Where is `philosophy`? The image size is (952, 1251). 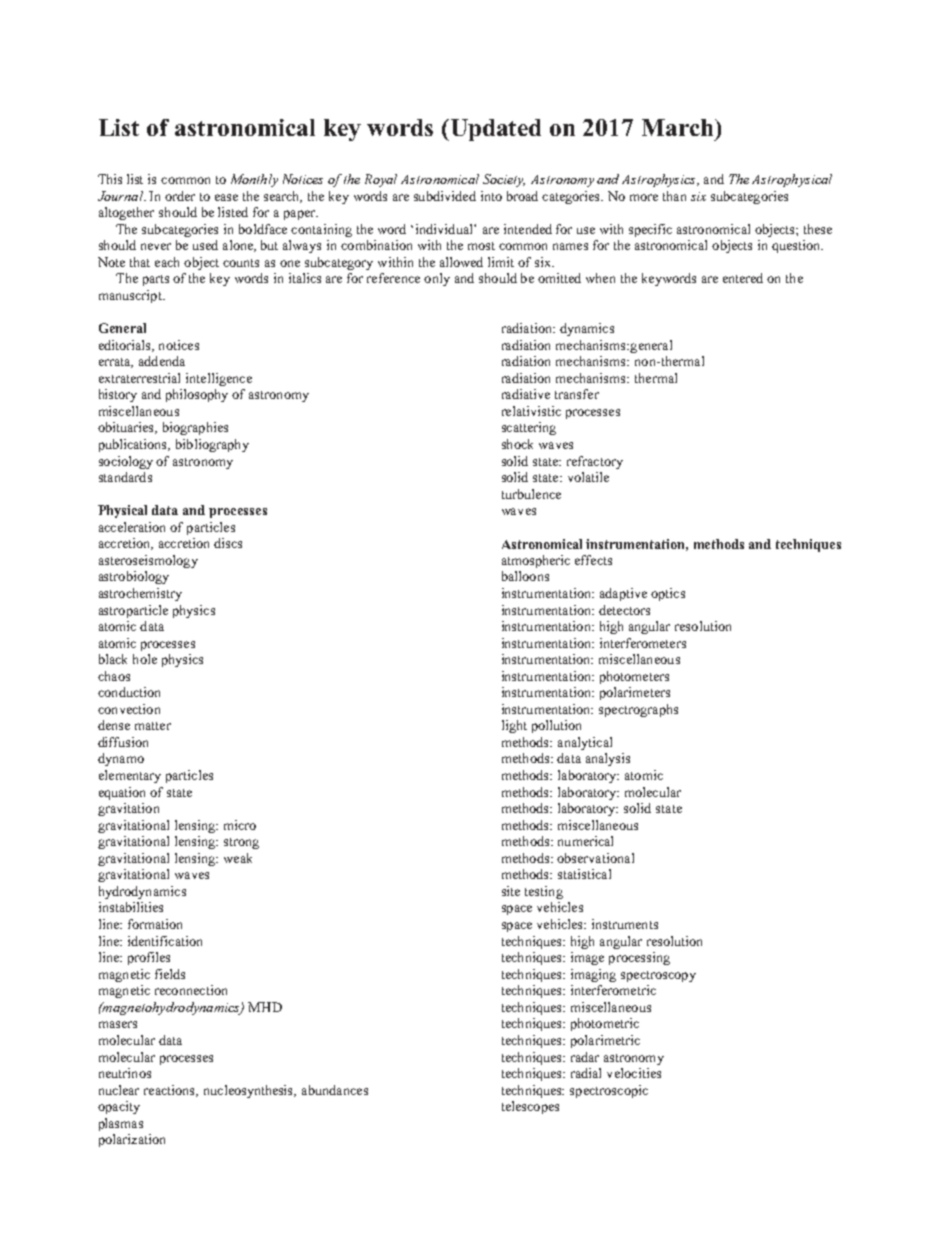
philosophy is located at coordinates (197, 395).
